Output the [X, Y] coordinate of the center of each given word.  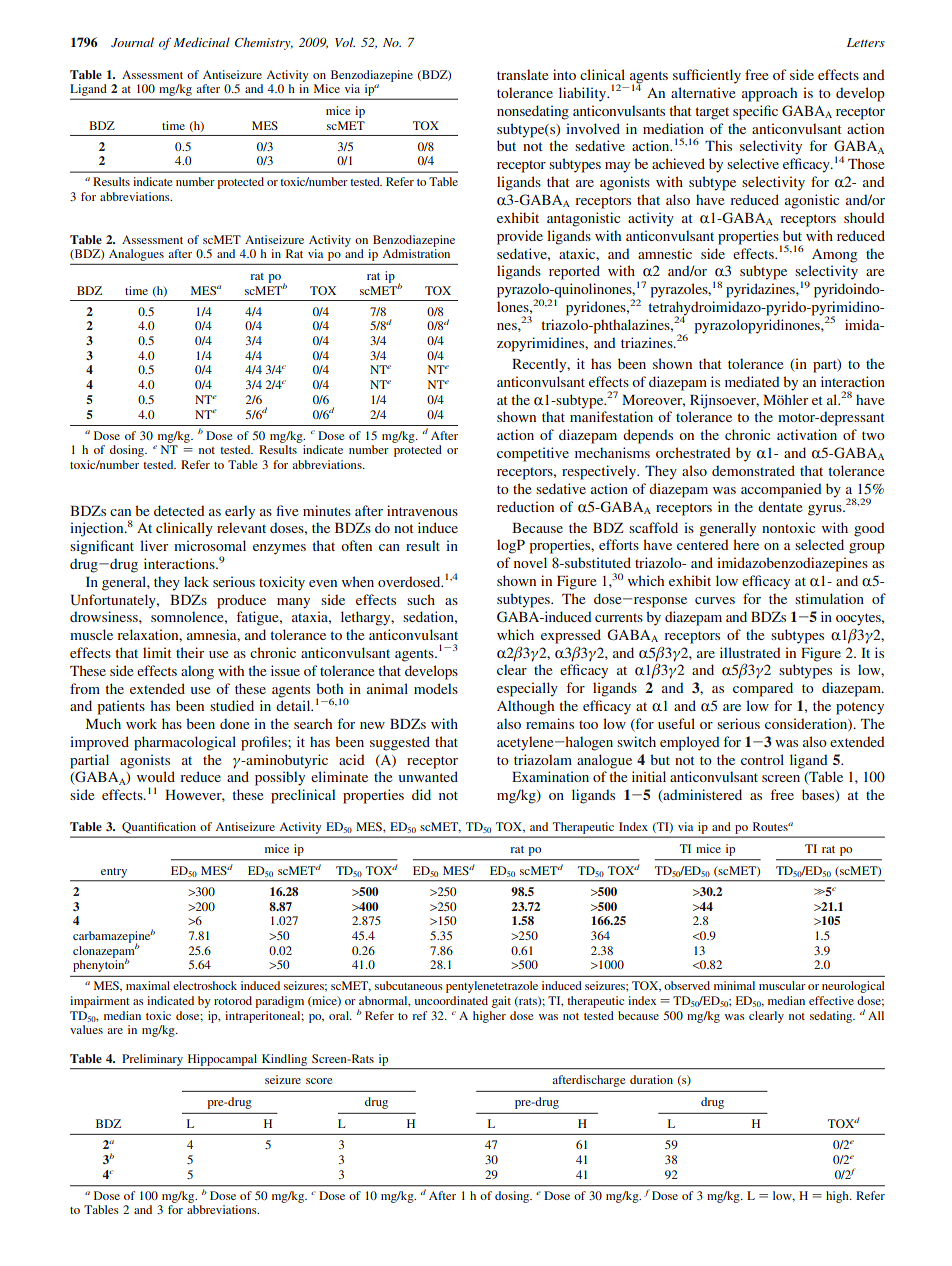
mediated [752, 381]
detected [179, 510]
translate [522, 74]
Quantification [159, 827]
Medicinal [201, 42]
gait [501, 1002]
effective [831, 1000]
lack [196, 581]
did [421, 794]
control [762, 759]
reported [574, 272]
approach [769, 94]
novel [530, 562]
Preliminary [153, 1060]
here [746, 544]
